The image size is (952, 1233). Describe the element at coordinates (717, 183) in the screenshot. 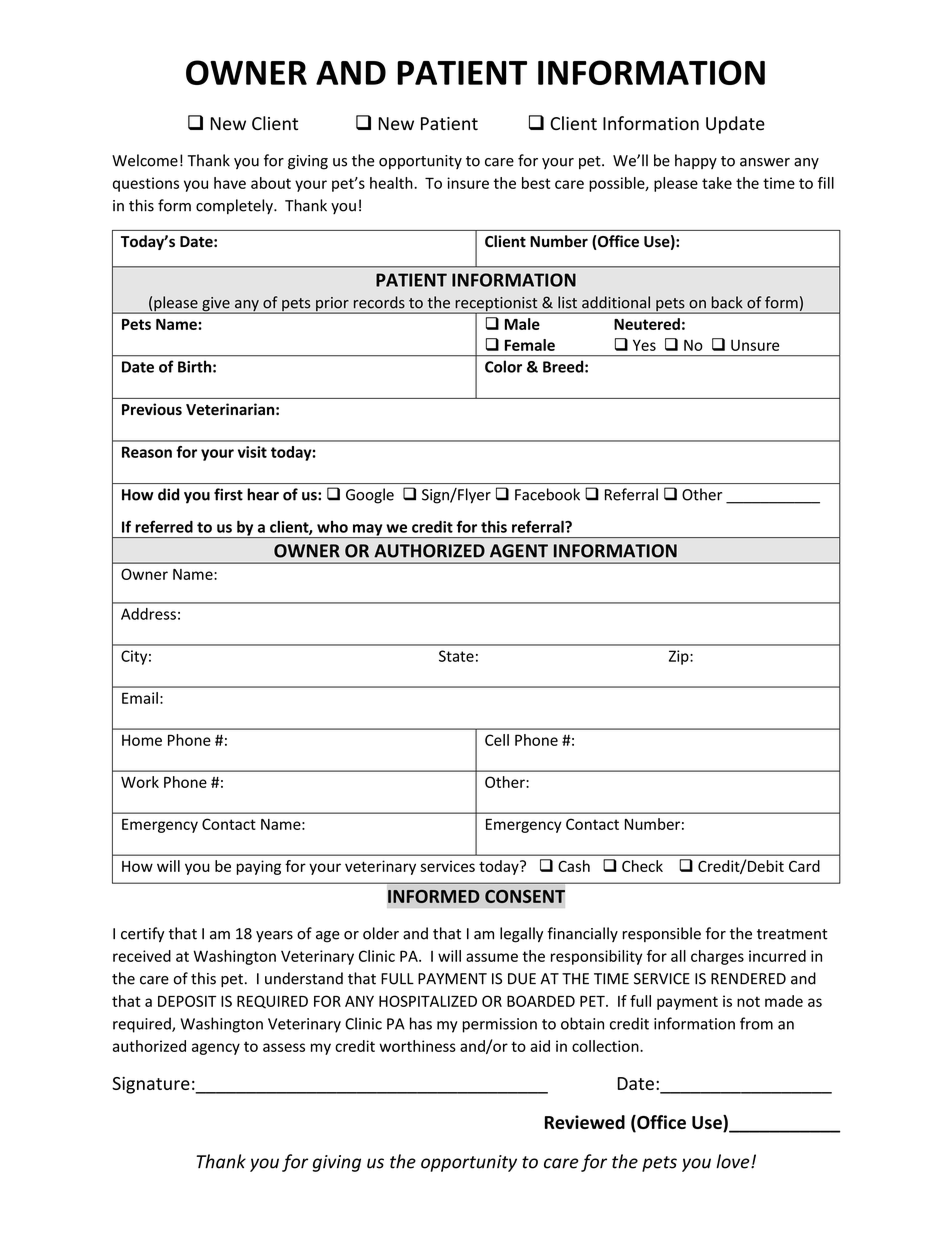

I see `take` at that location.
